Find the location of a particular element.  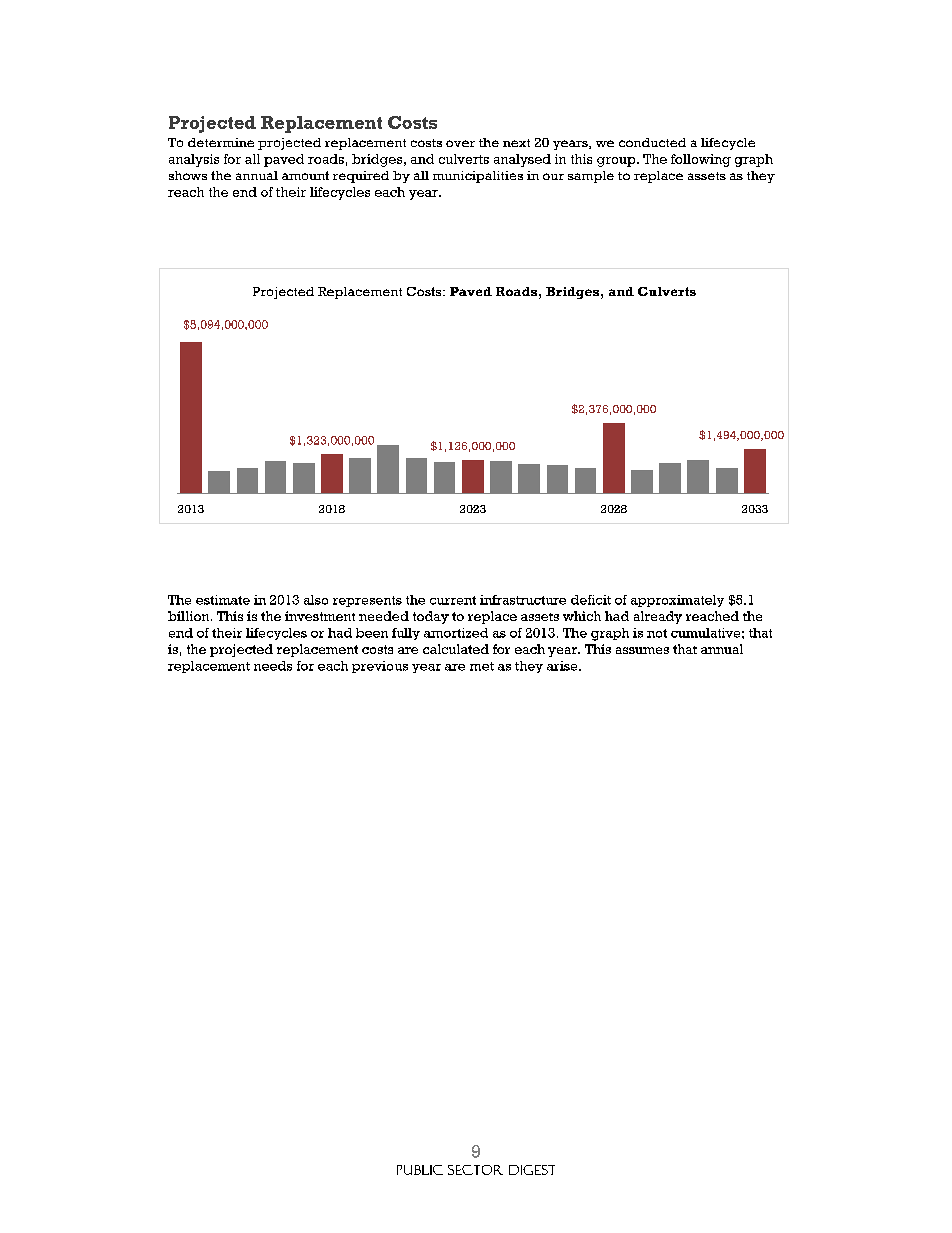

group is located at coordinates (617, 162).
